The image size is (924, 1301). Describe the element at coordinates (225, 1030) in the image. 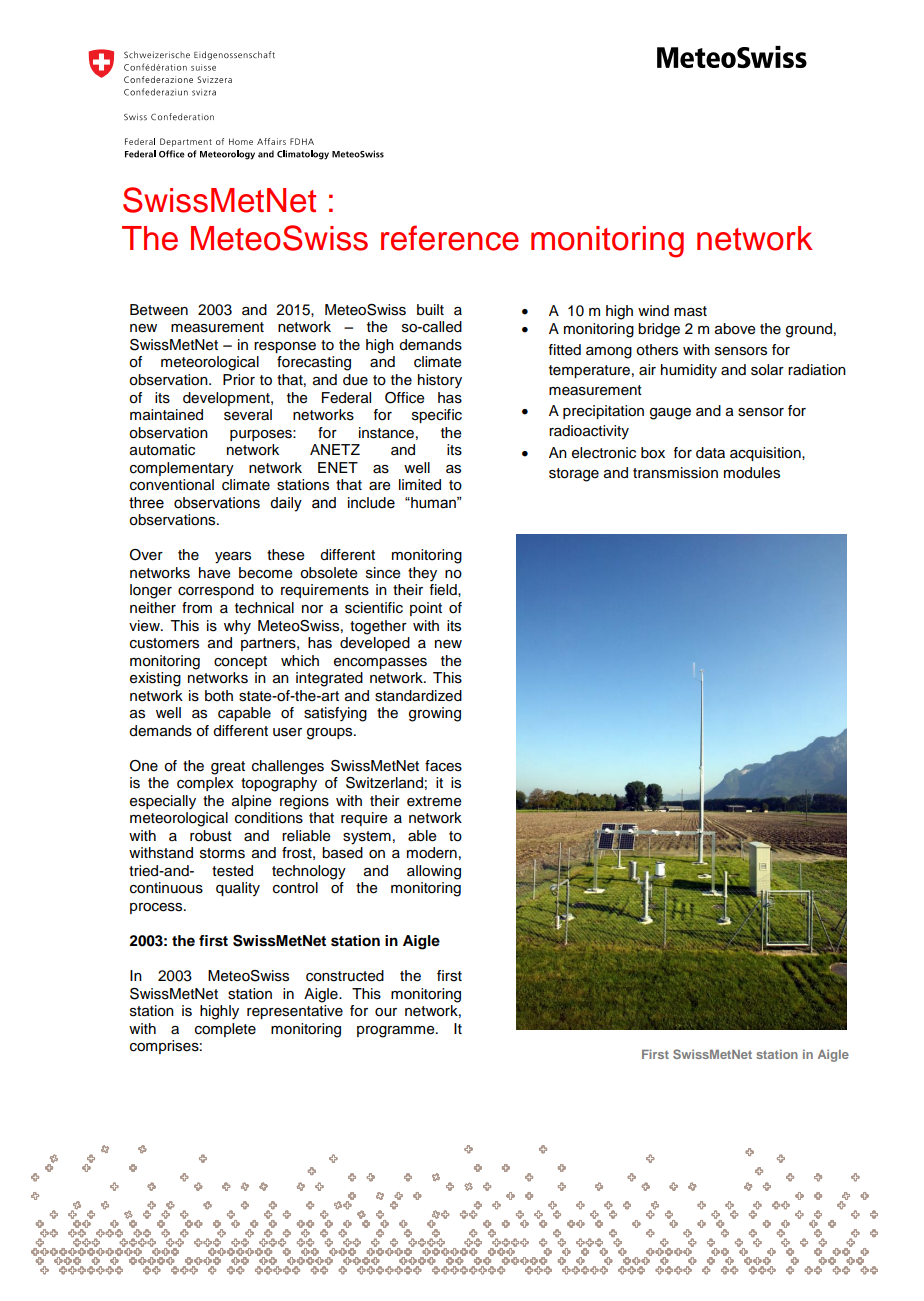

I see `complete` at that location.
